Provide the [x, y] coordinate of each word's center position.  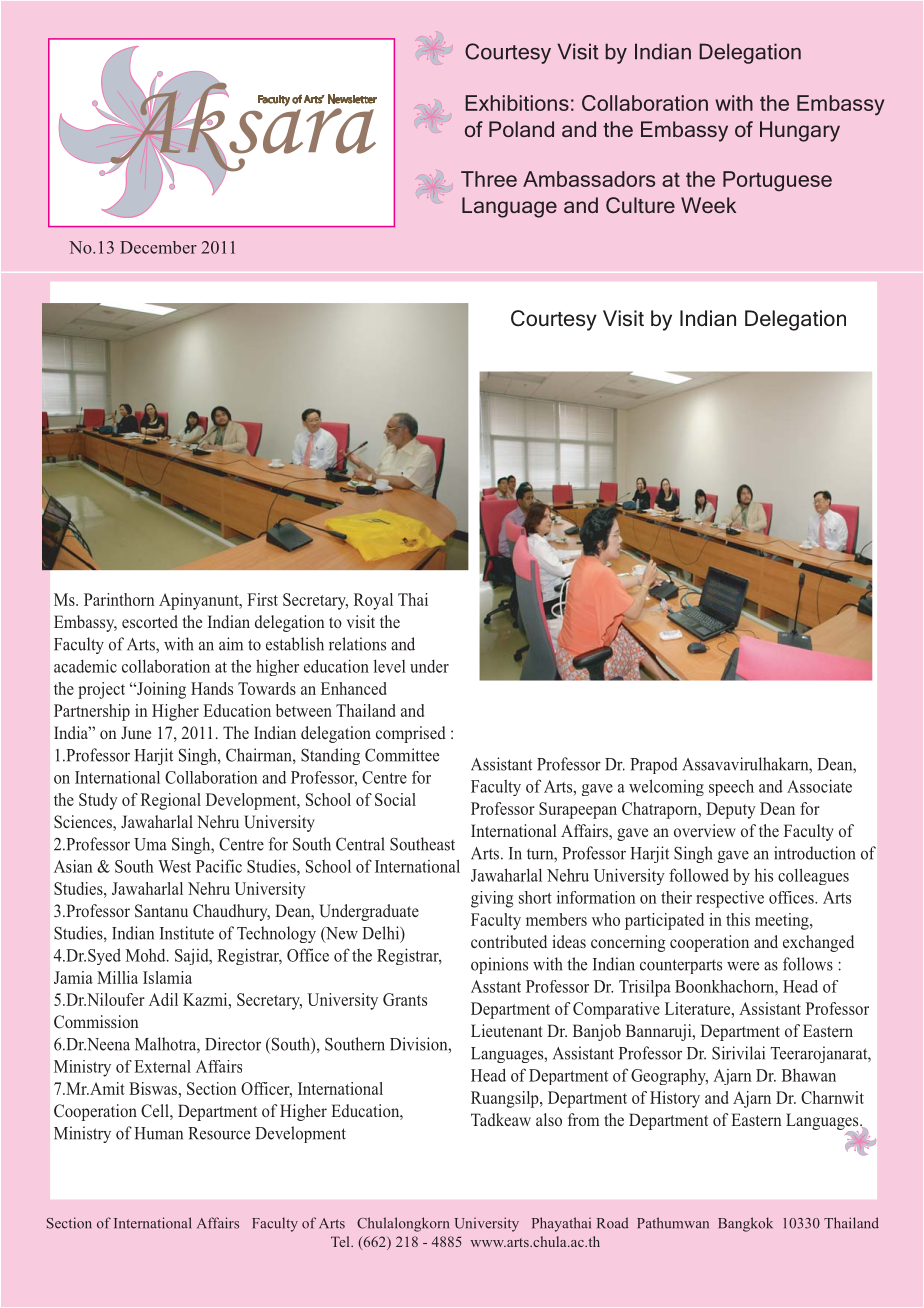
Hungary [800, 131]
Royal [373, 601]
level [390, 666]
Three [489, 179]
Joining [160, 690]
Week [708, 205]
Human [158, 1133]
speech [731, 788]
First [262, 599]
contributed [509, 941]
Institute [187, 933]
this [738, 919]
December [158, 247]
